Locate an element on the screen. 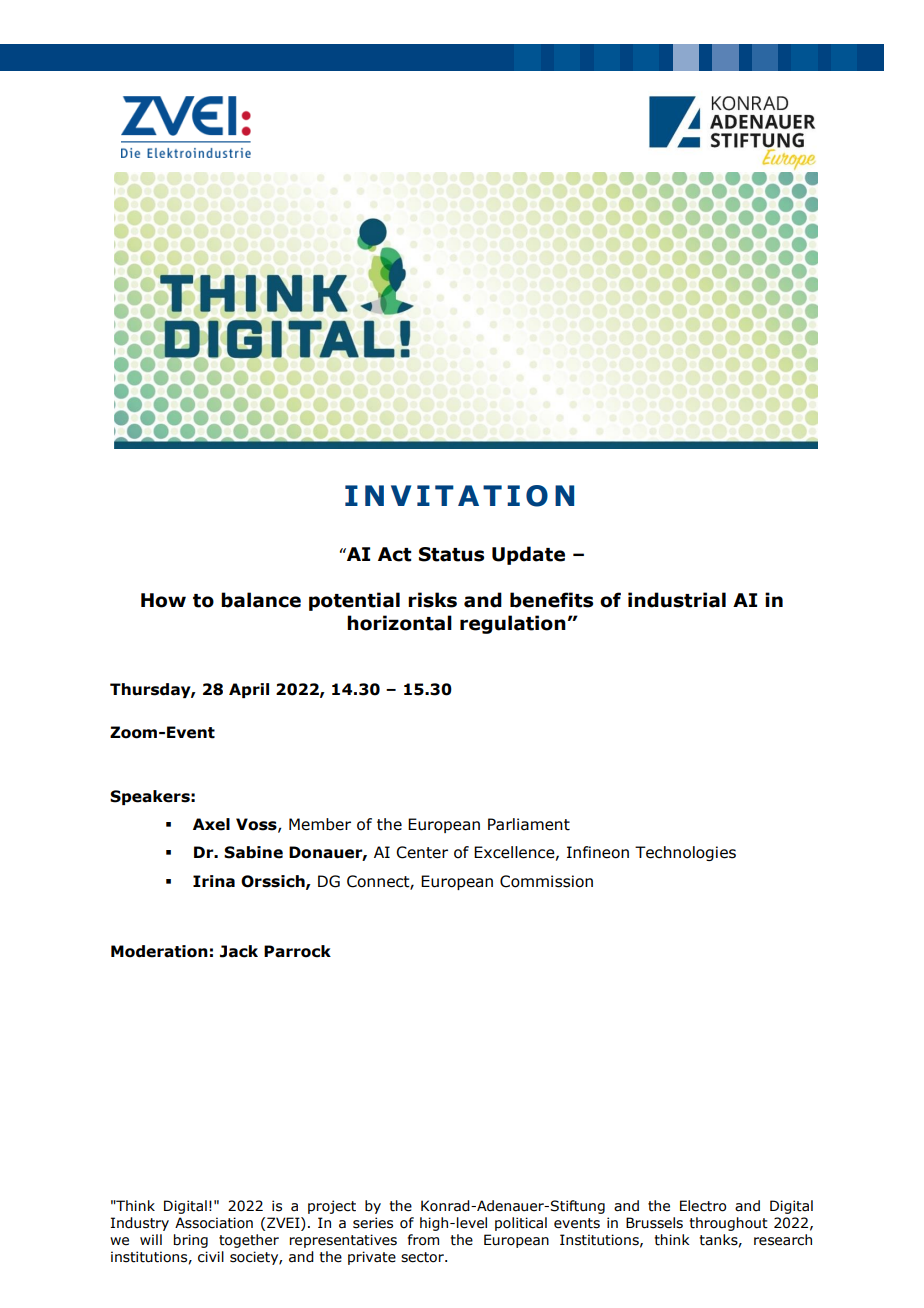 Image resolution: width=924 pixels, height=1308 pixels. industrial is located at coordinates (677, 600).
